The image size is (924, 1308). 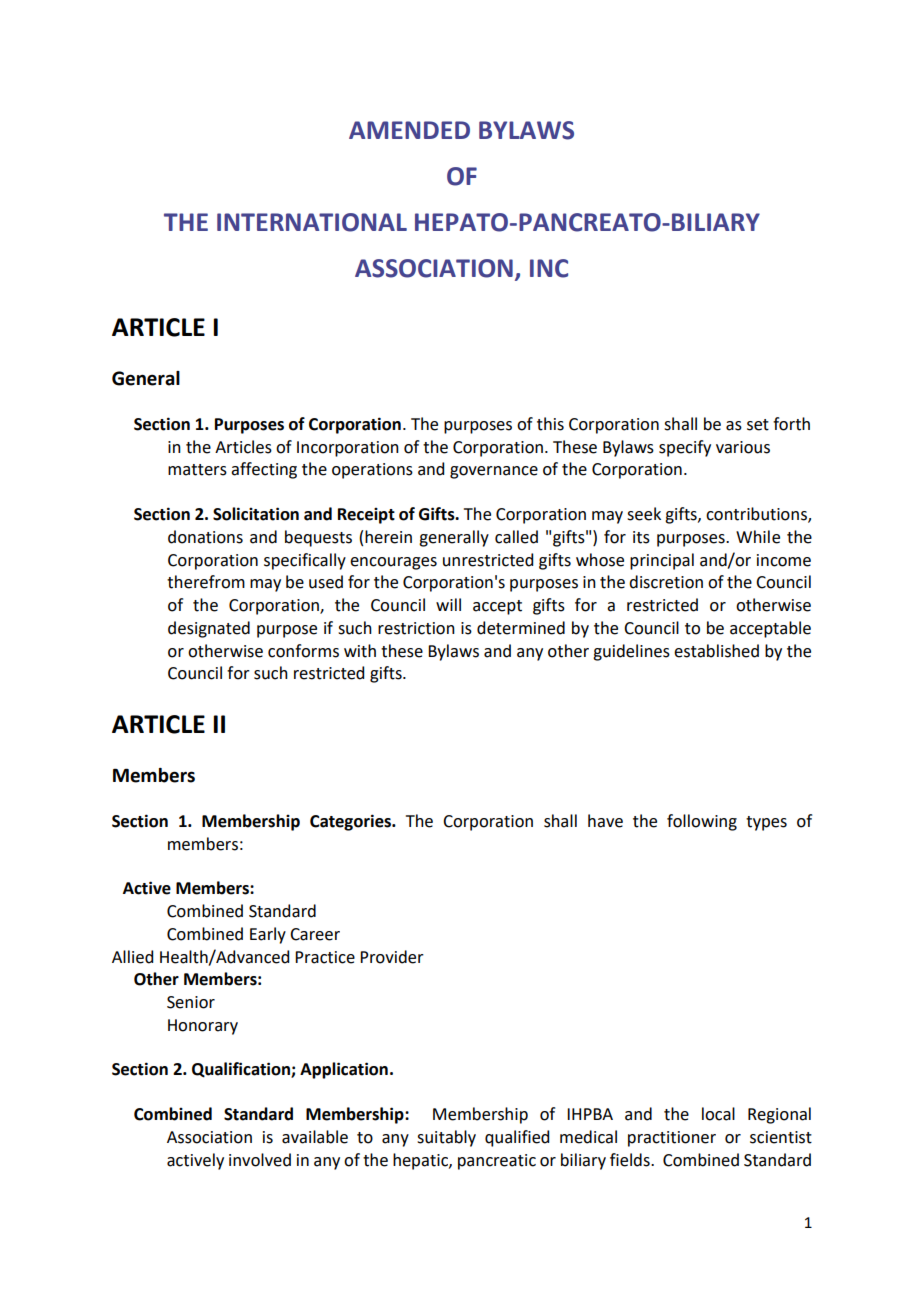 What do you see at coordinates (392, 957) in the screenshot?
I see `Provider` at bounding box center [392, 957].
